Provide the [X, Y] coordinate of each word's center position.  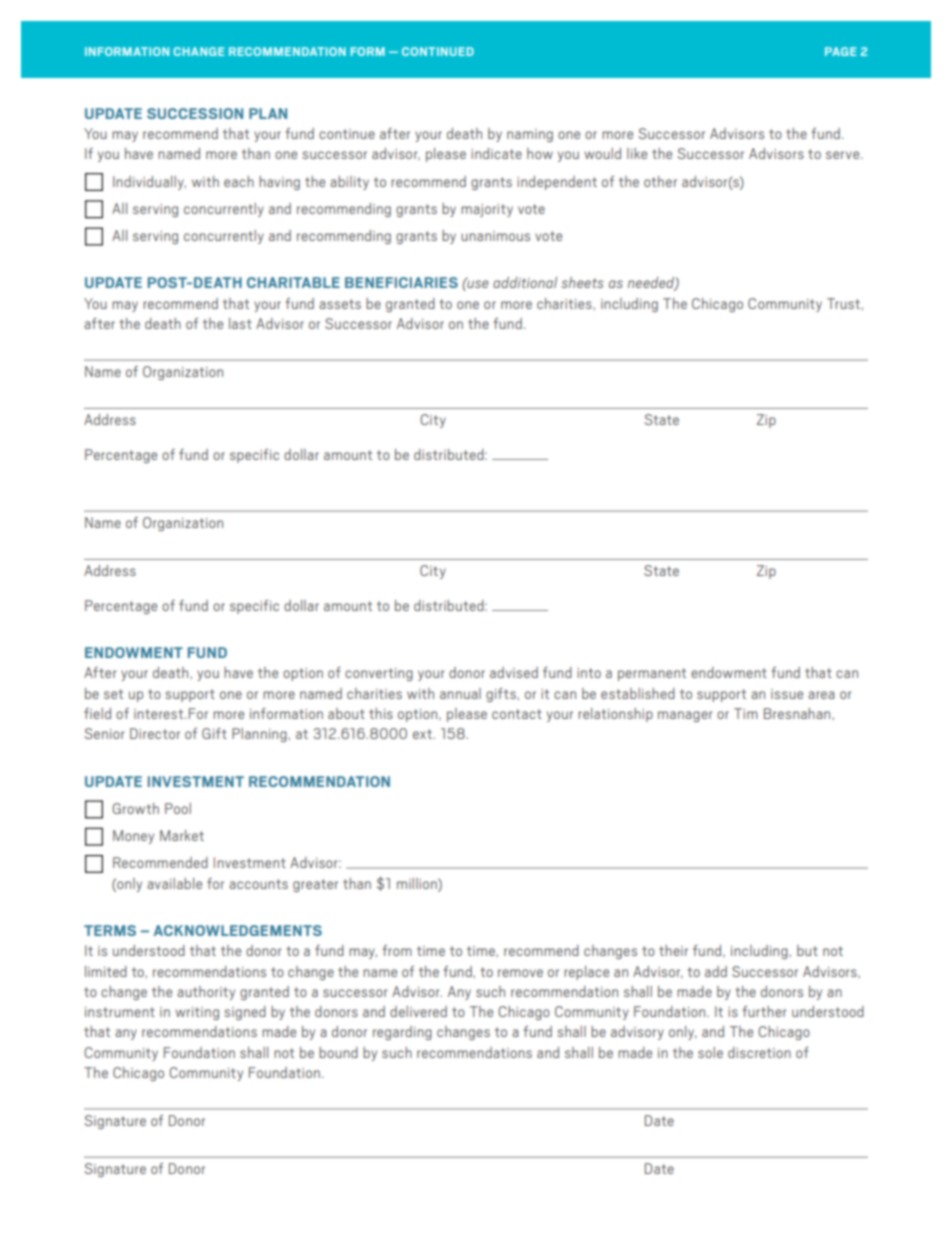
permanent [652, 674]
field [97, 713]
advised [514, 672]
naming [530, 135]
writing [197, 1013]
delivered [418, 1011]
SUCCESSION [195, 113]
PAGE [840, 51]
